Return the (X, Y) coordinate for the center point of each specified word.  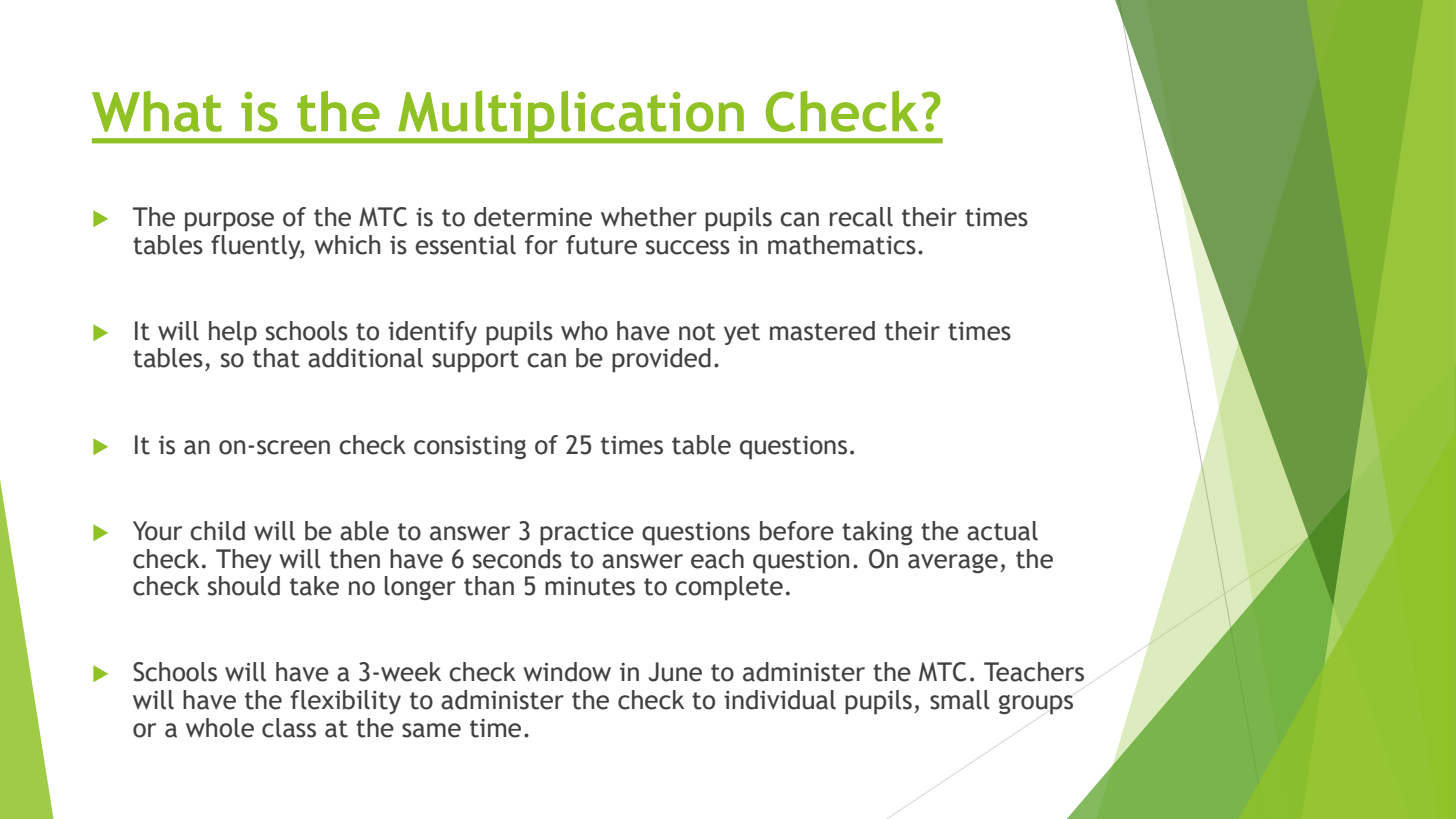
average (953, 563)
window (567, 672)
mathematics (842, 245)
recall (861, 217)
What (157, 111)
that (276, 358)
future (601, 245)
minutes (590, 586)
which (347, 245)
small (960, 700)
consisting (470, 447)
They (244, 561)
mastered (822, 331)
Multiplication (571, 117)
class (289, 728)
